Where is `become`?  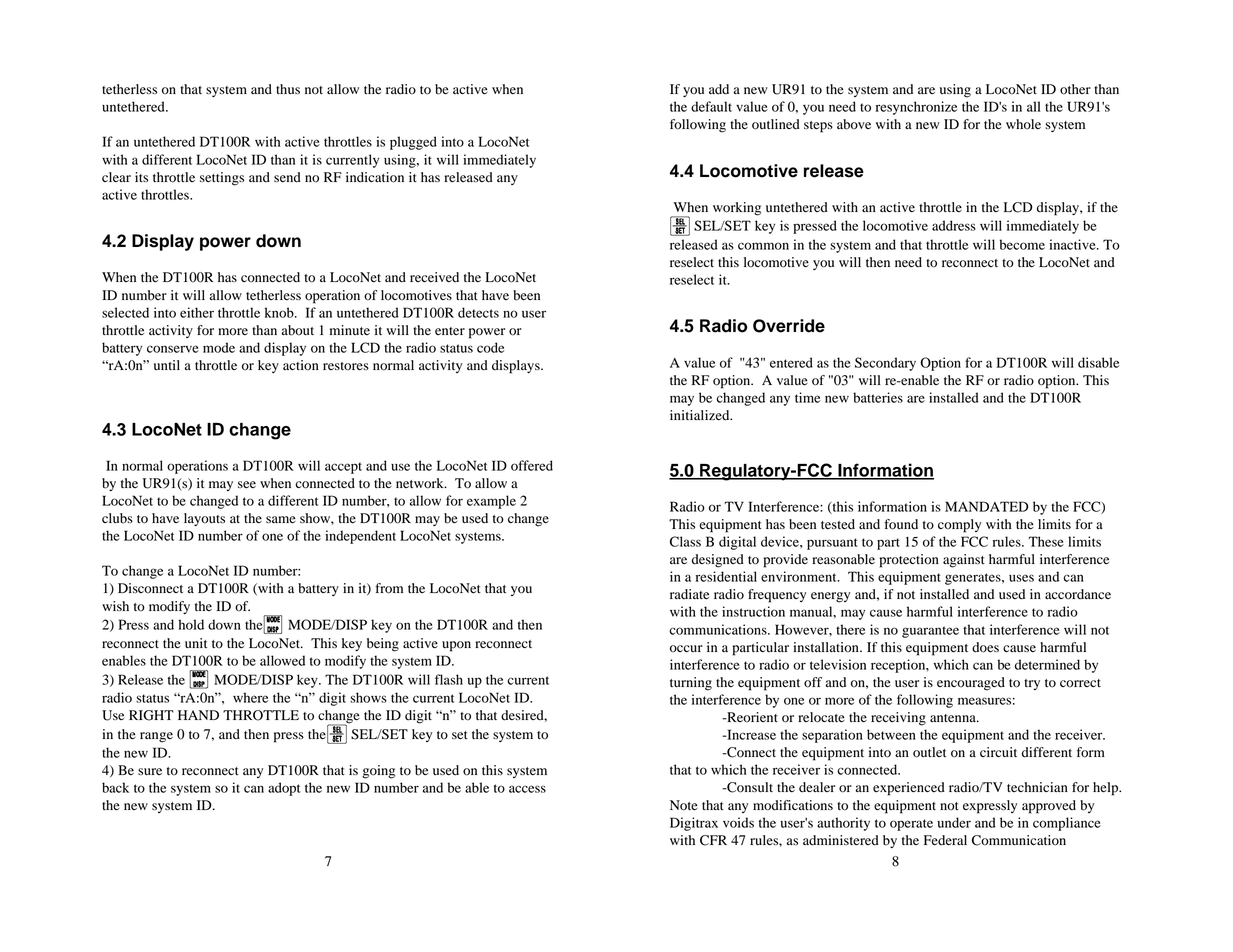
become is located at coordinates (1022, 244).
